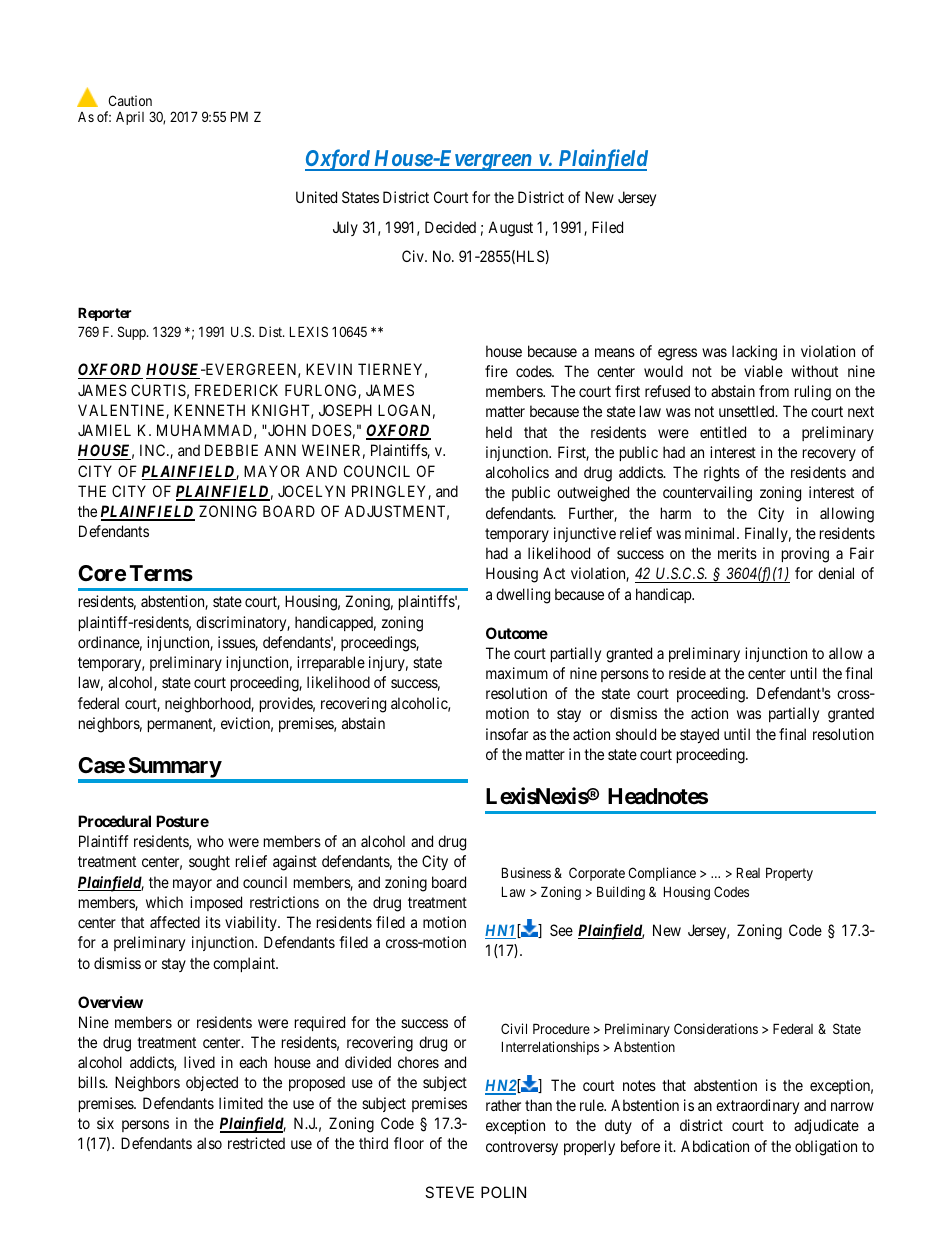  Describe the element at coordinates (496, 371) in the document. I see `fire` at that location.
